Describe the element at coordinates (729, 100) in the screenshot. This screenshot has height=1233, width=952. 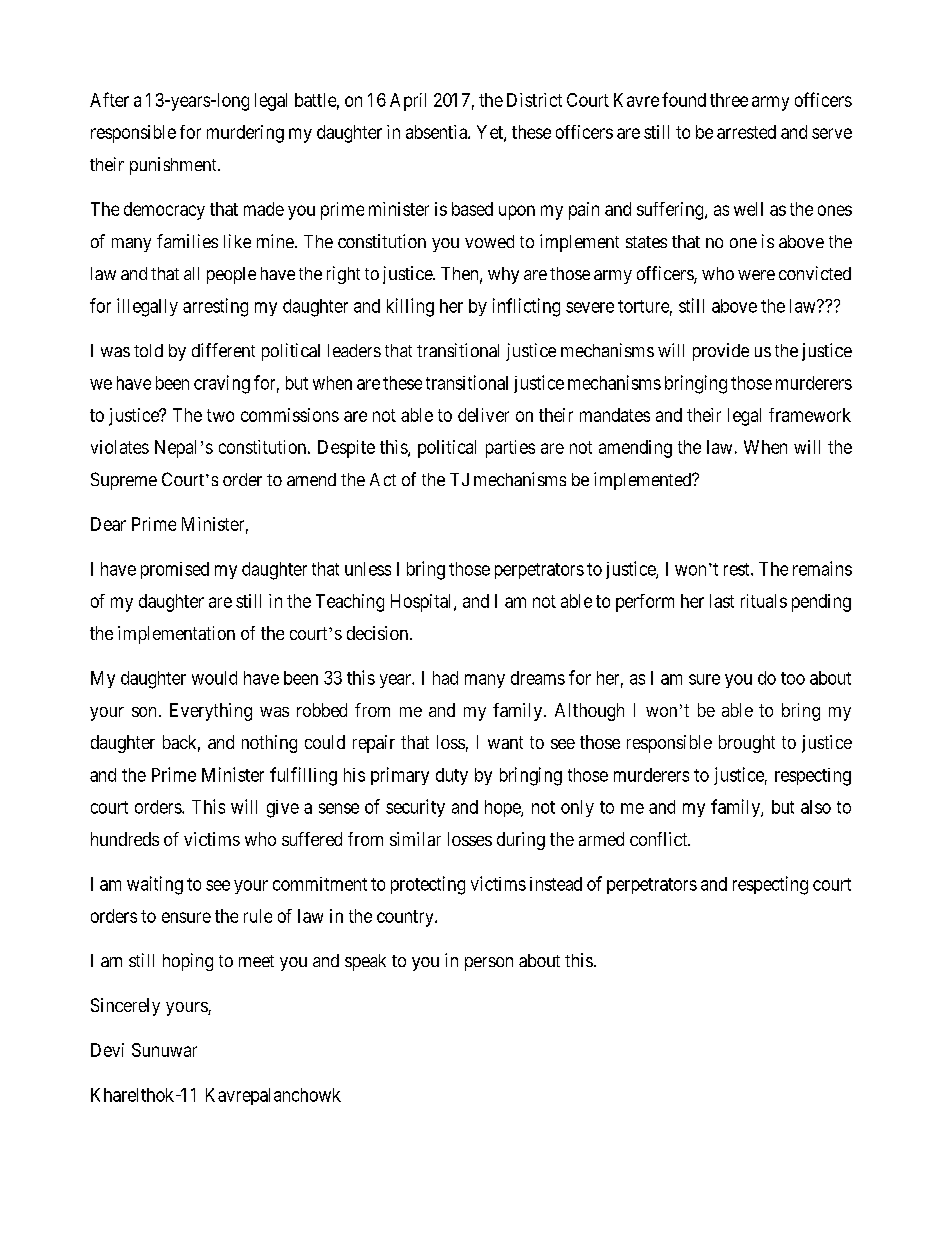
I see `three` at that location.
